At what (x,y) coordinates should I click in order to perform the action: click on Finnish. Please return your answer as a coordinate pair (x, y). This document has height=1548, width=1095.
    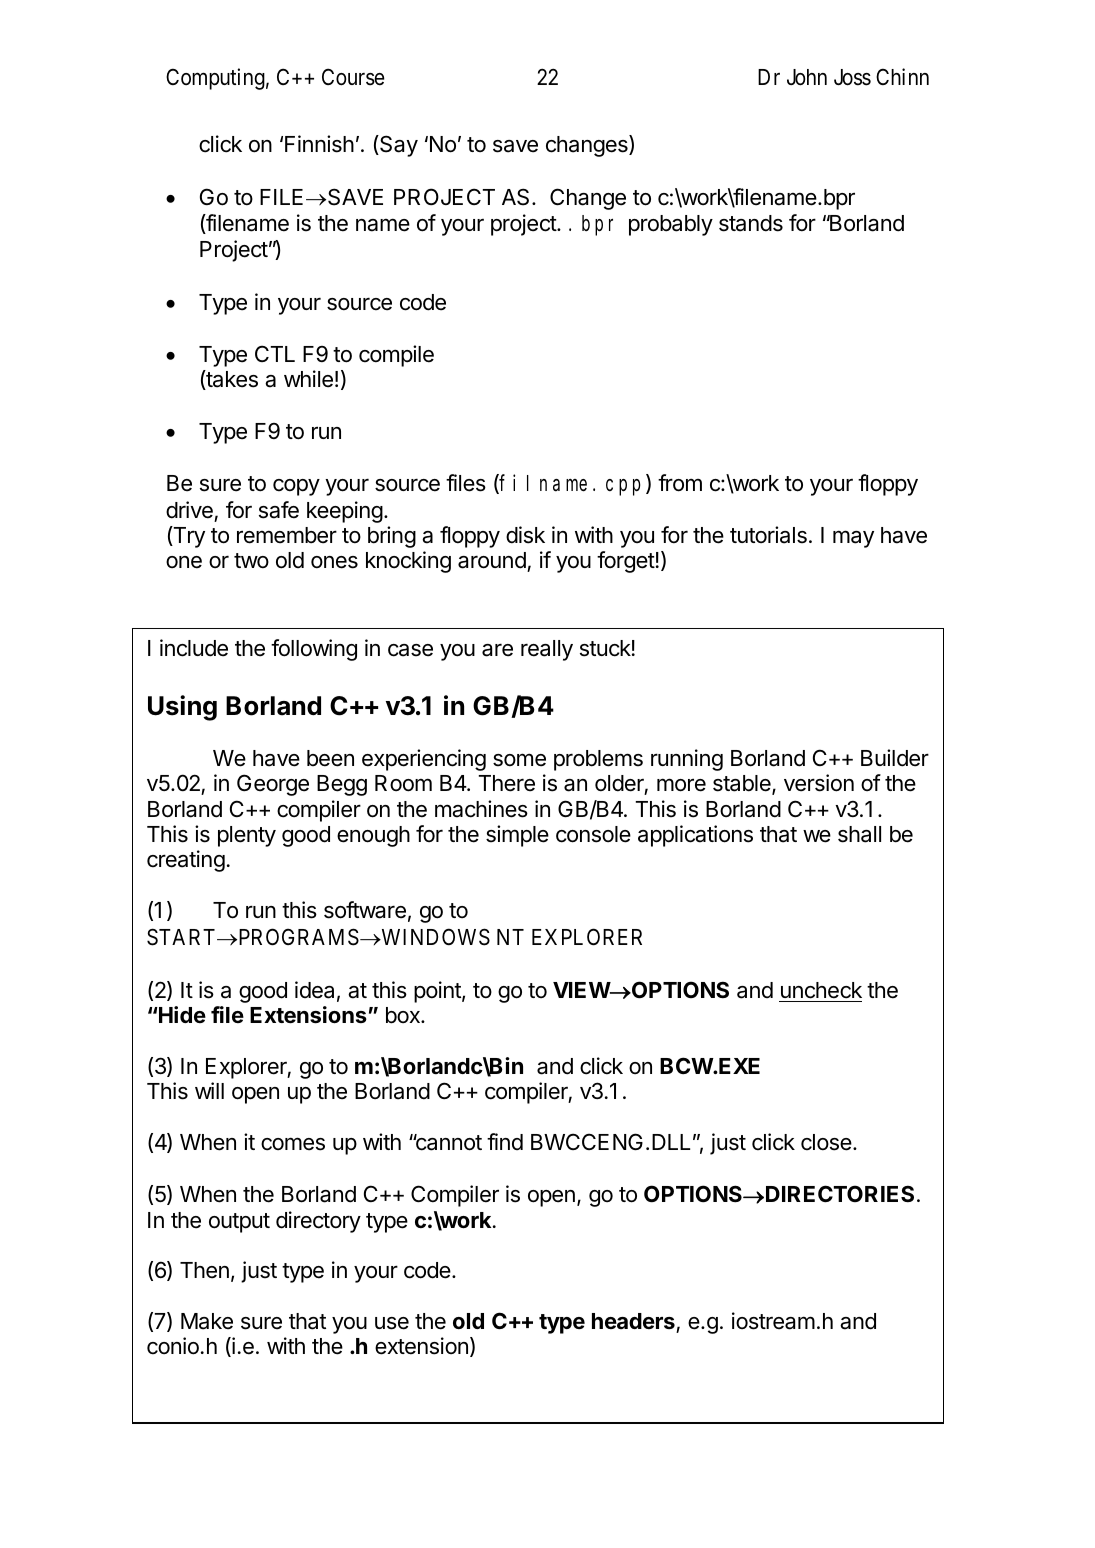
    Looking at the image, I should click on (319, 144).
